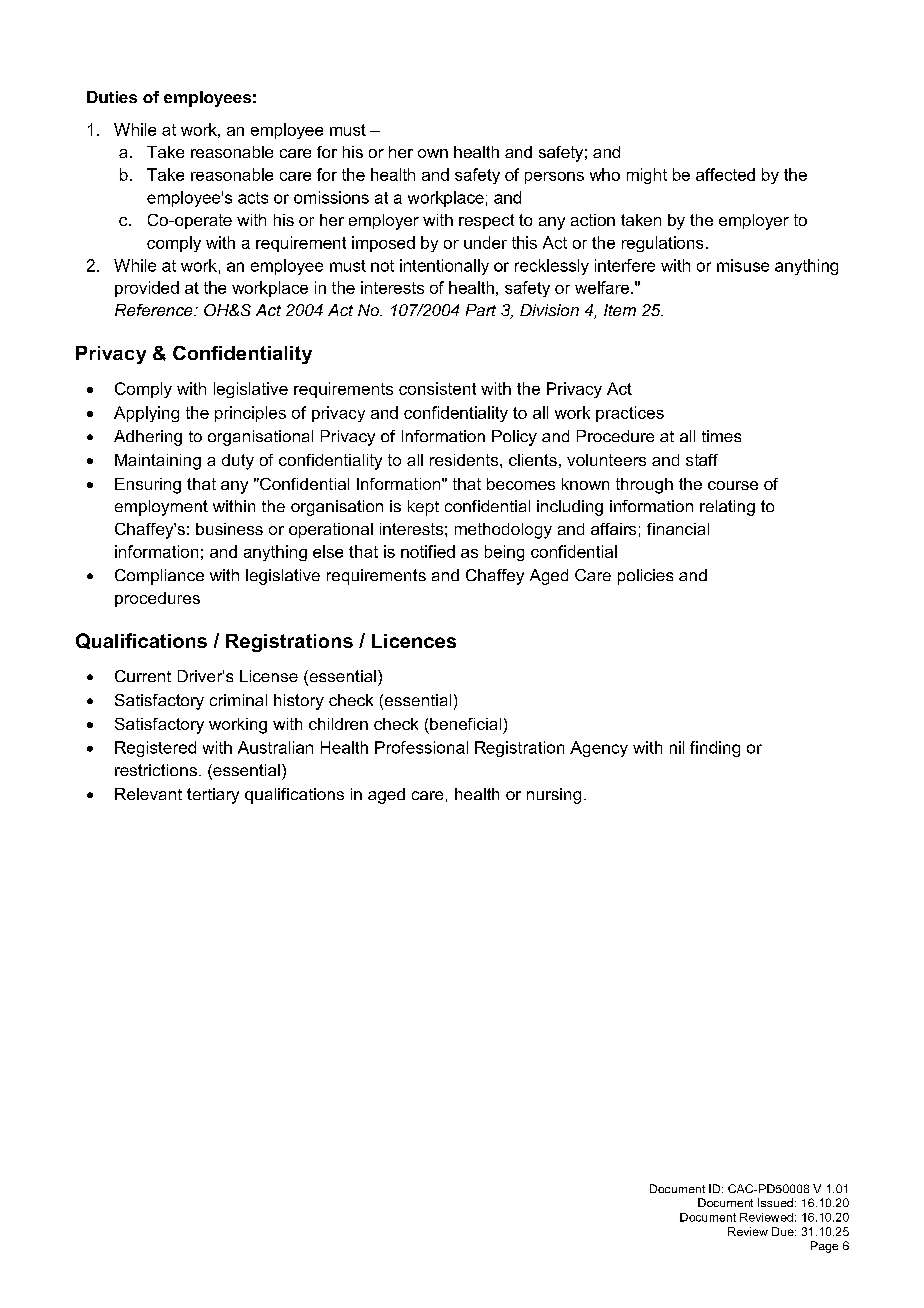 The image size is (924, 1308). I want to click on Duties, so click(112, 97).
